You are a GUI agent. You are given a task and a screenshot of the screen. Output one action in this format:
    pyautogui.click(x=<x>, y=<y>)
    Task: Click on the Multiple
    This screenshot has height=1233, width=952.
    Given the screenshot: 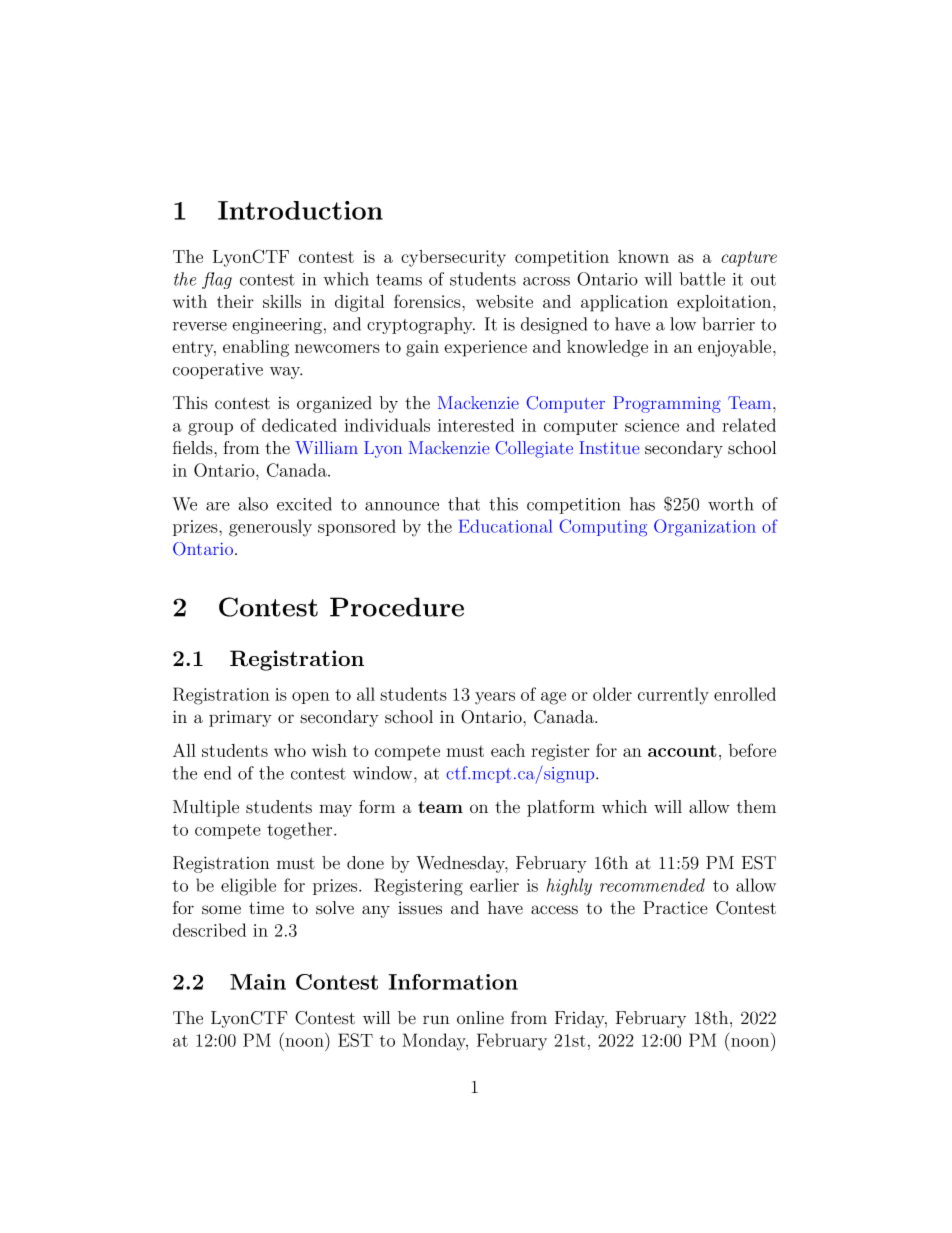 What is the action you would take?
    pyautogui.click(x=206, y=808)
